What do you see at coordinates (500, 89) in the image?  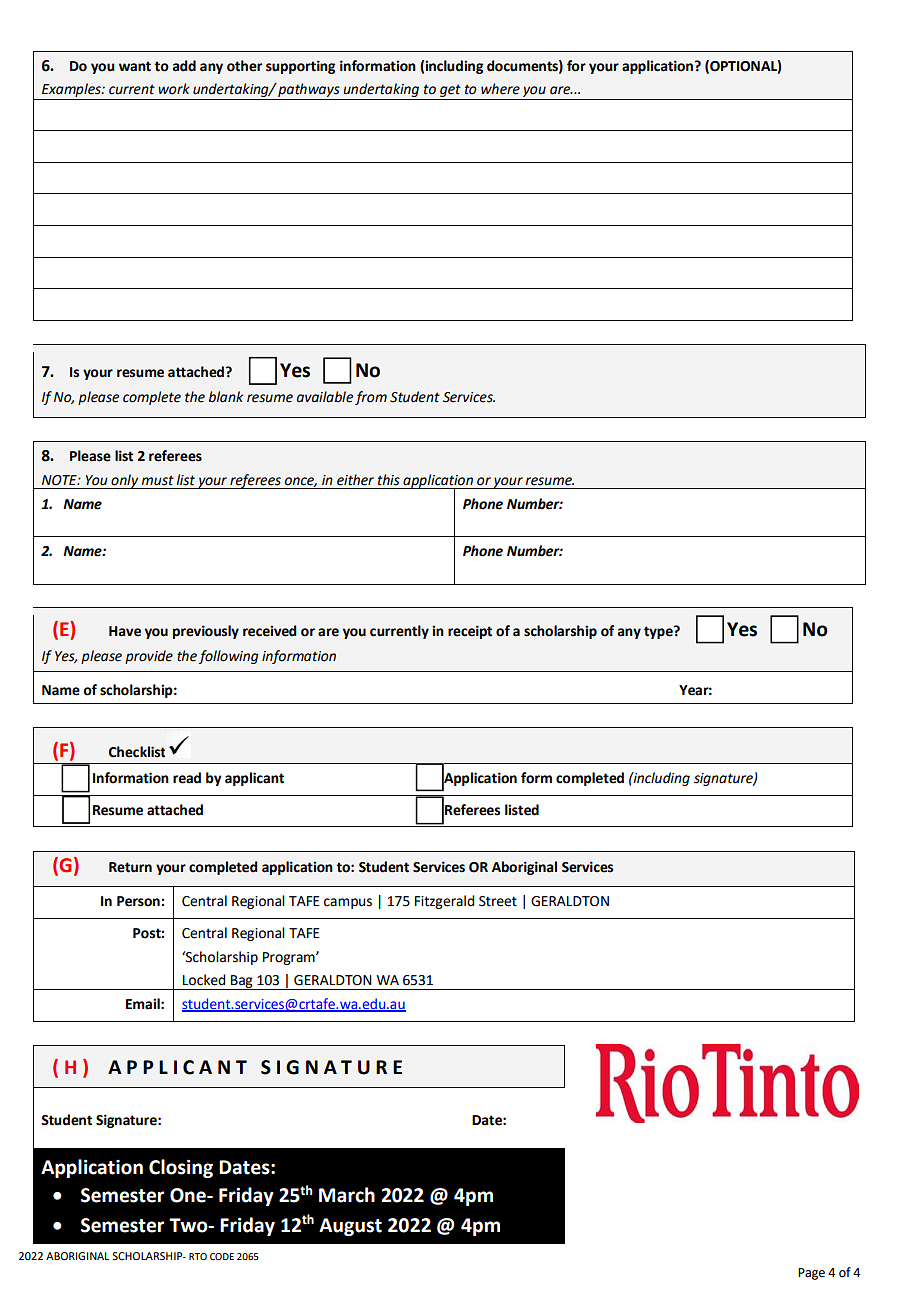 I see `where` at bounding box center [500, 89].
